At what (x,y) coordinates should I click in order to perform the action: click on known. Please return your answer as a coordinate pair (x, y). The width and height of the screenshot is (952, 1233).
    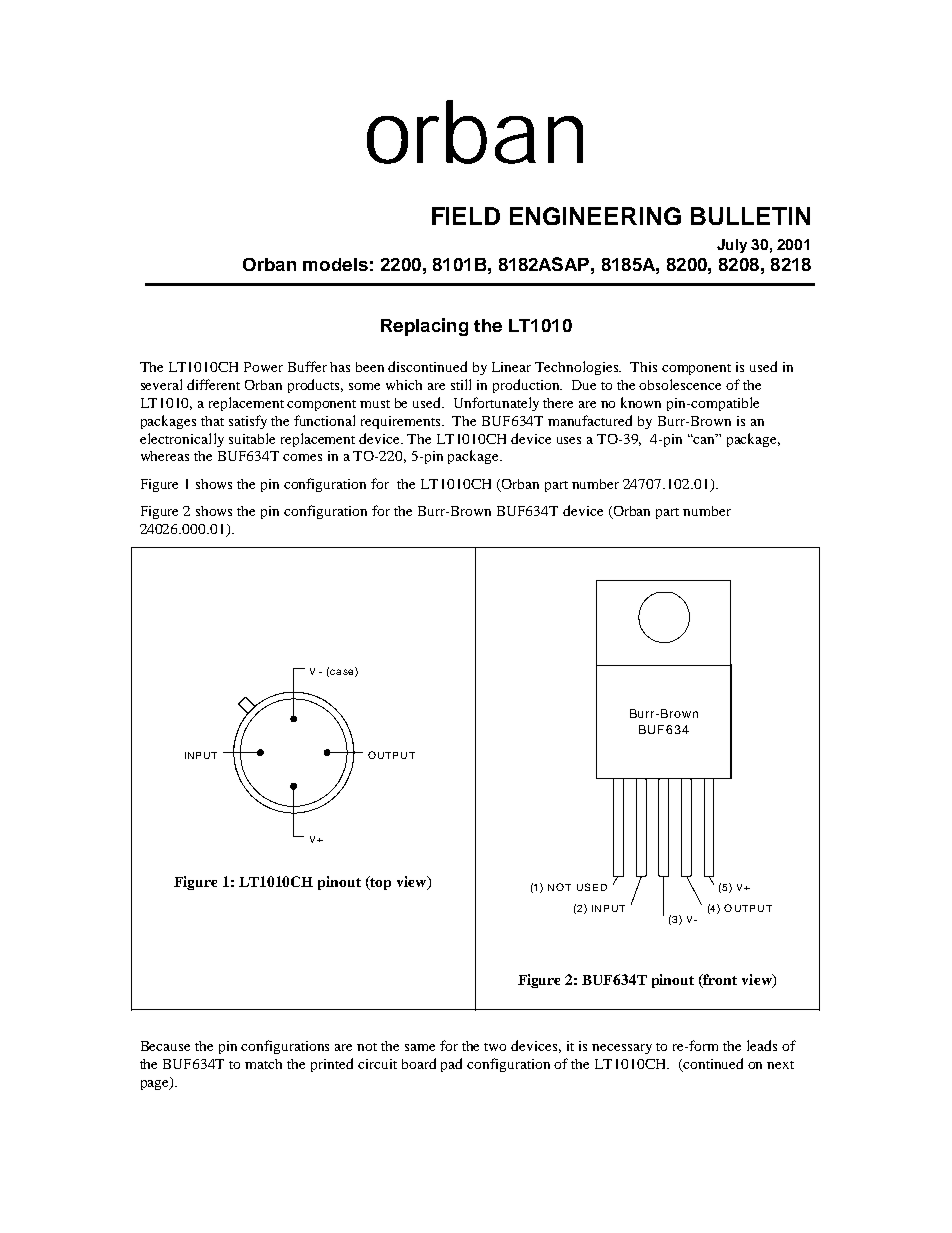
    Looking at the image, I should click on (641, 402).
